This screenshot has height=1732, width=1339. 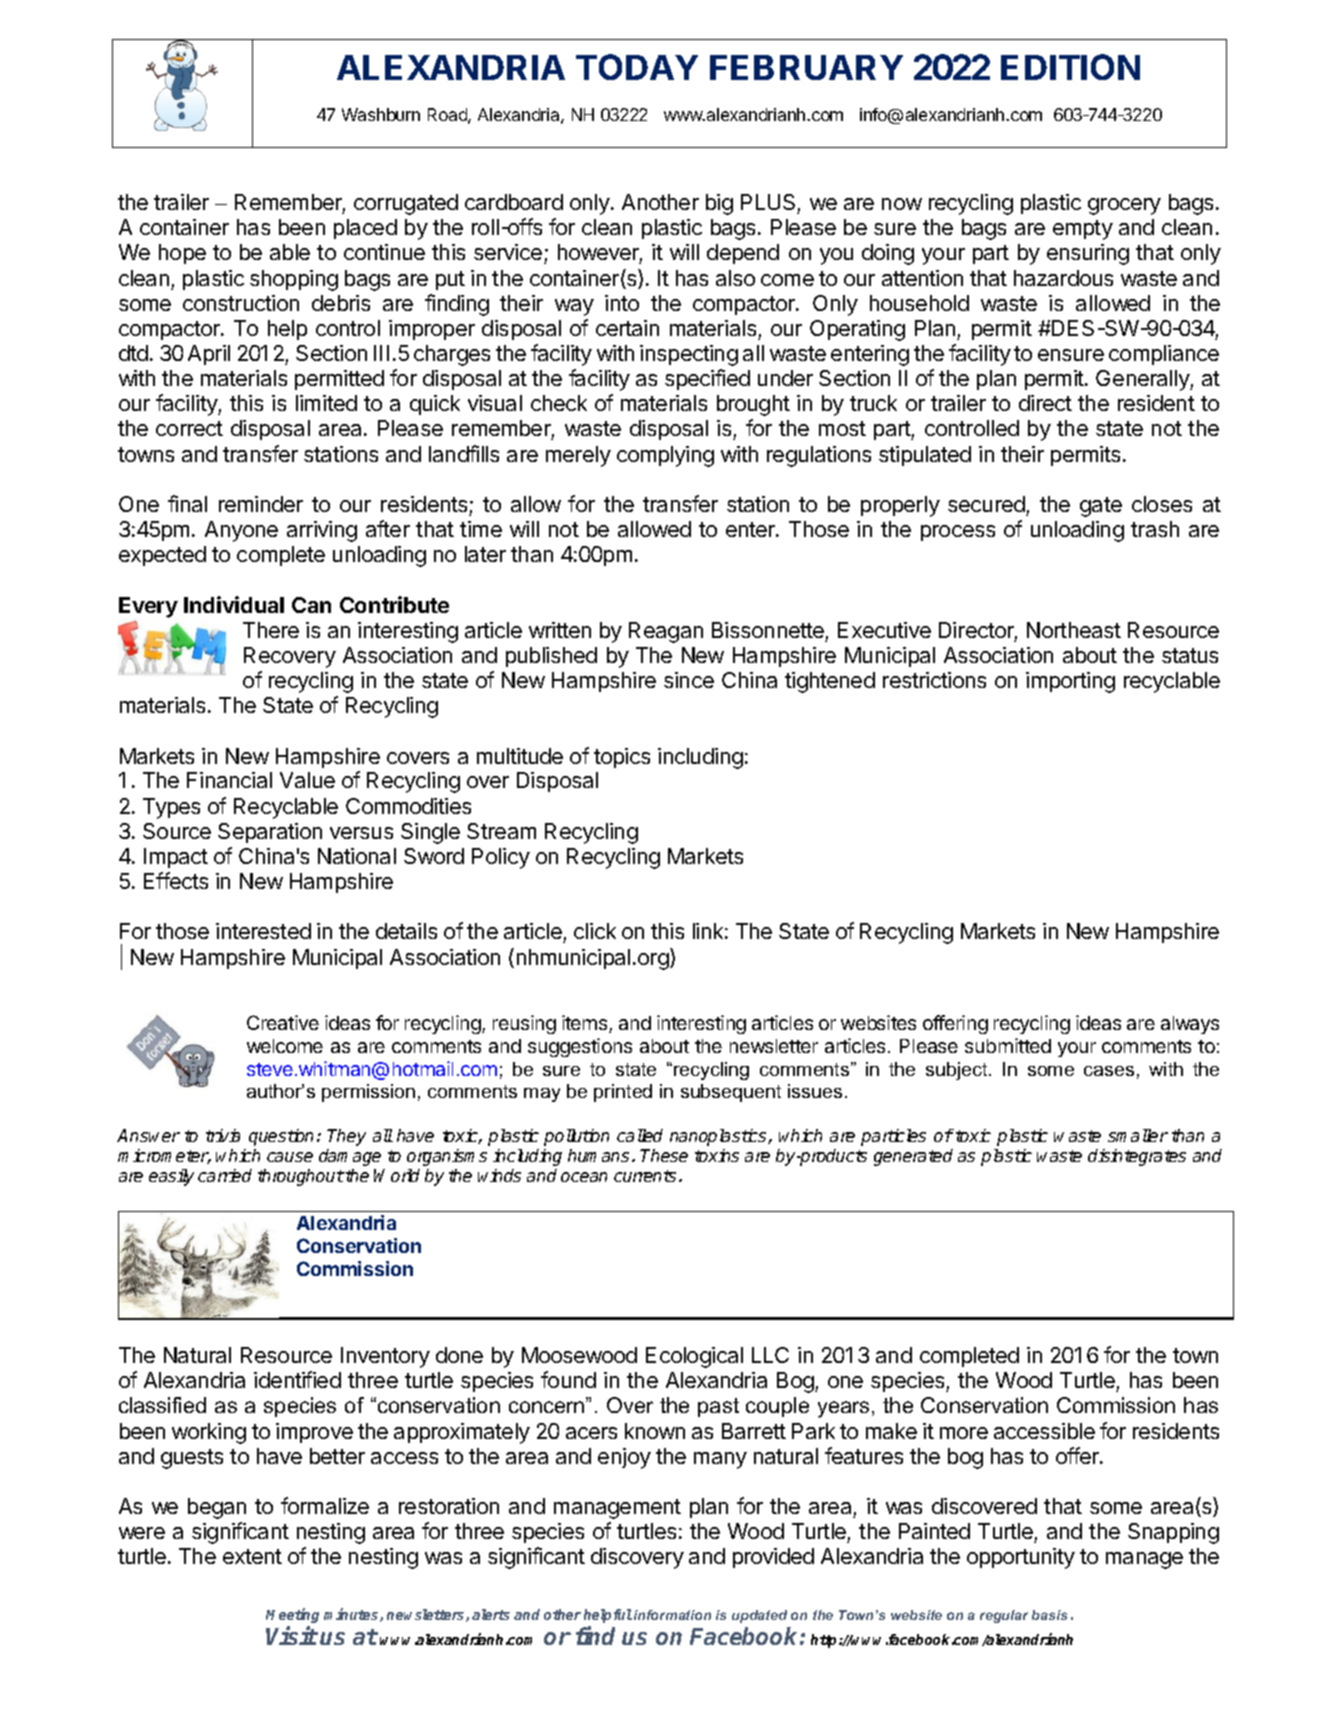 What do you see at coordinates (1021, 1558) in the screenshot?
I see `opportunity` at bounding box center [1021, 1558].
